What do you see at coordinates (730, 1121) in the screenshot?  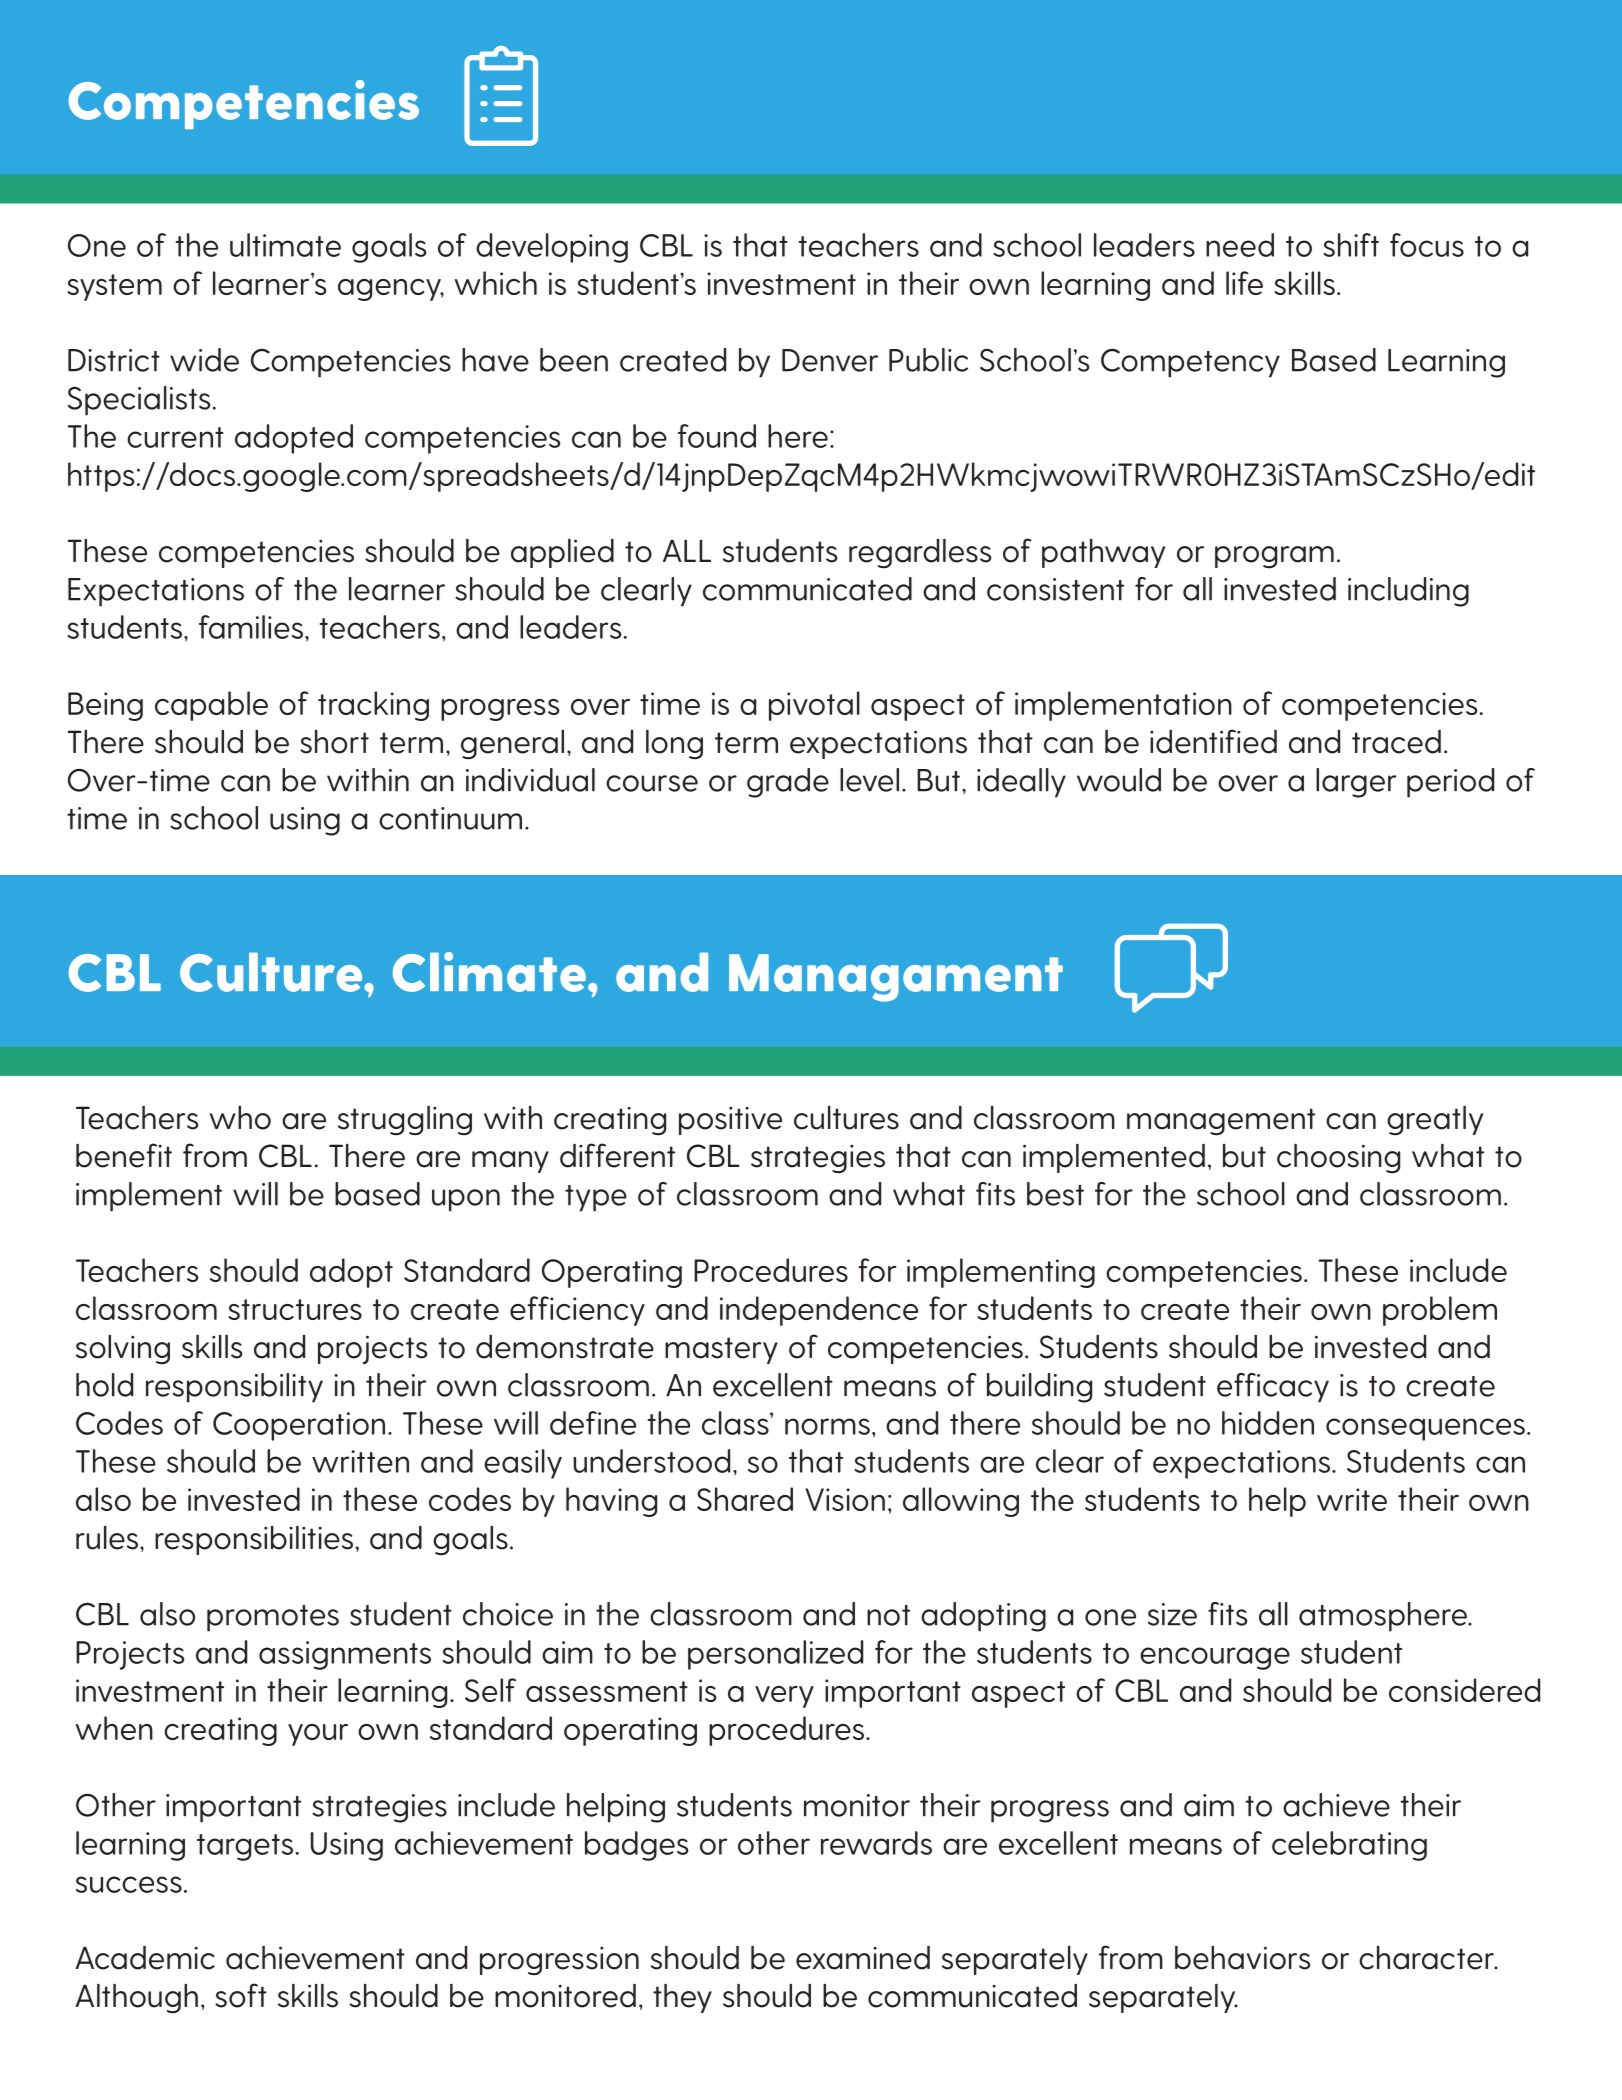 I see `positive` at bounding box center [730, 1121].
